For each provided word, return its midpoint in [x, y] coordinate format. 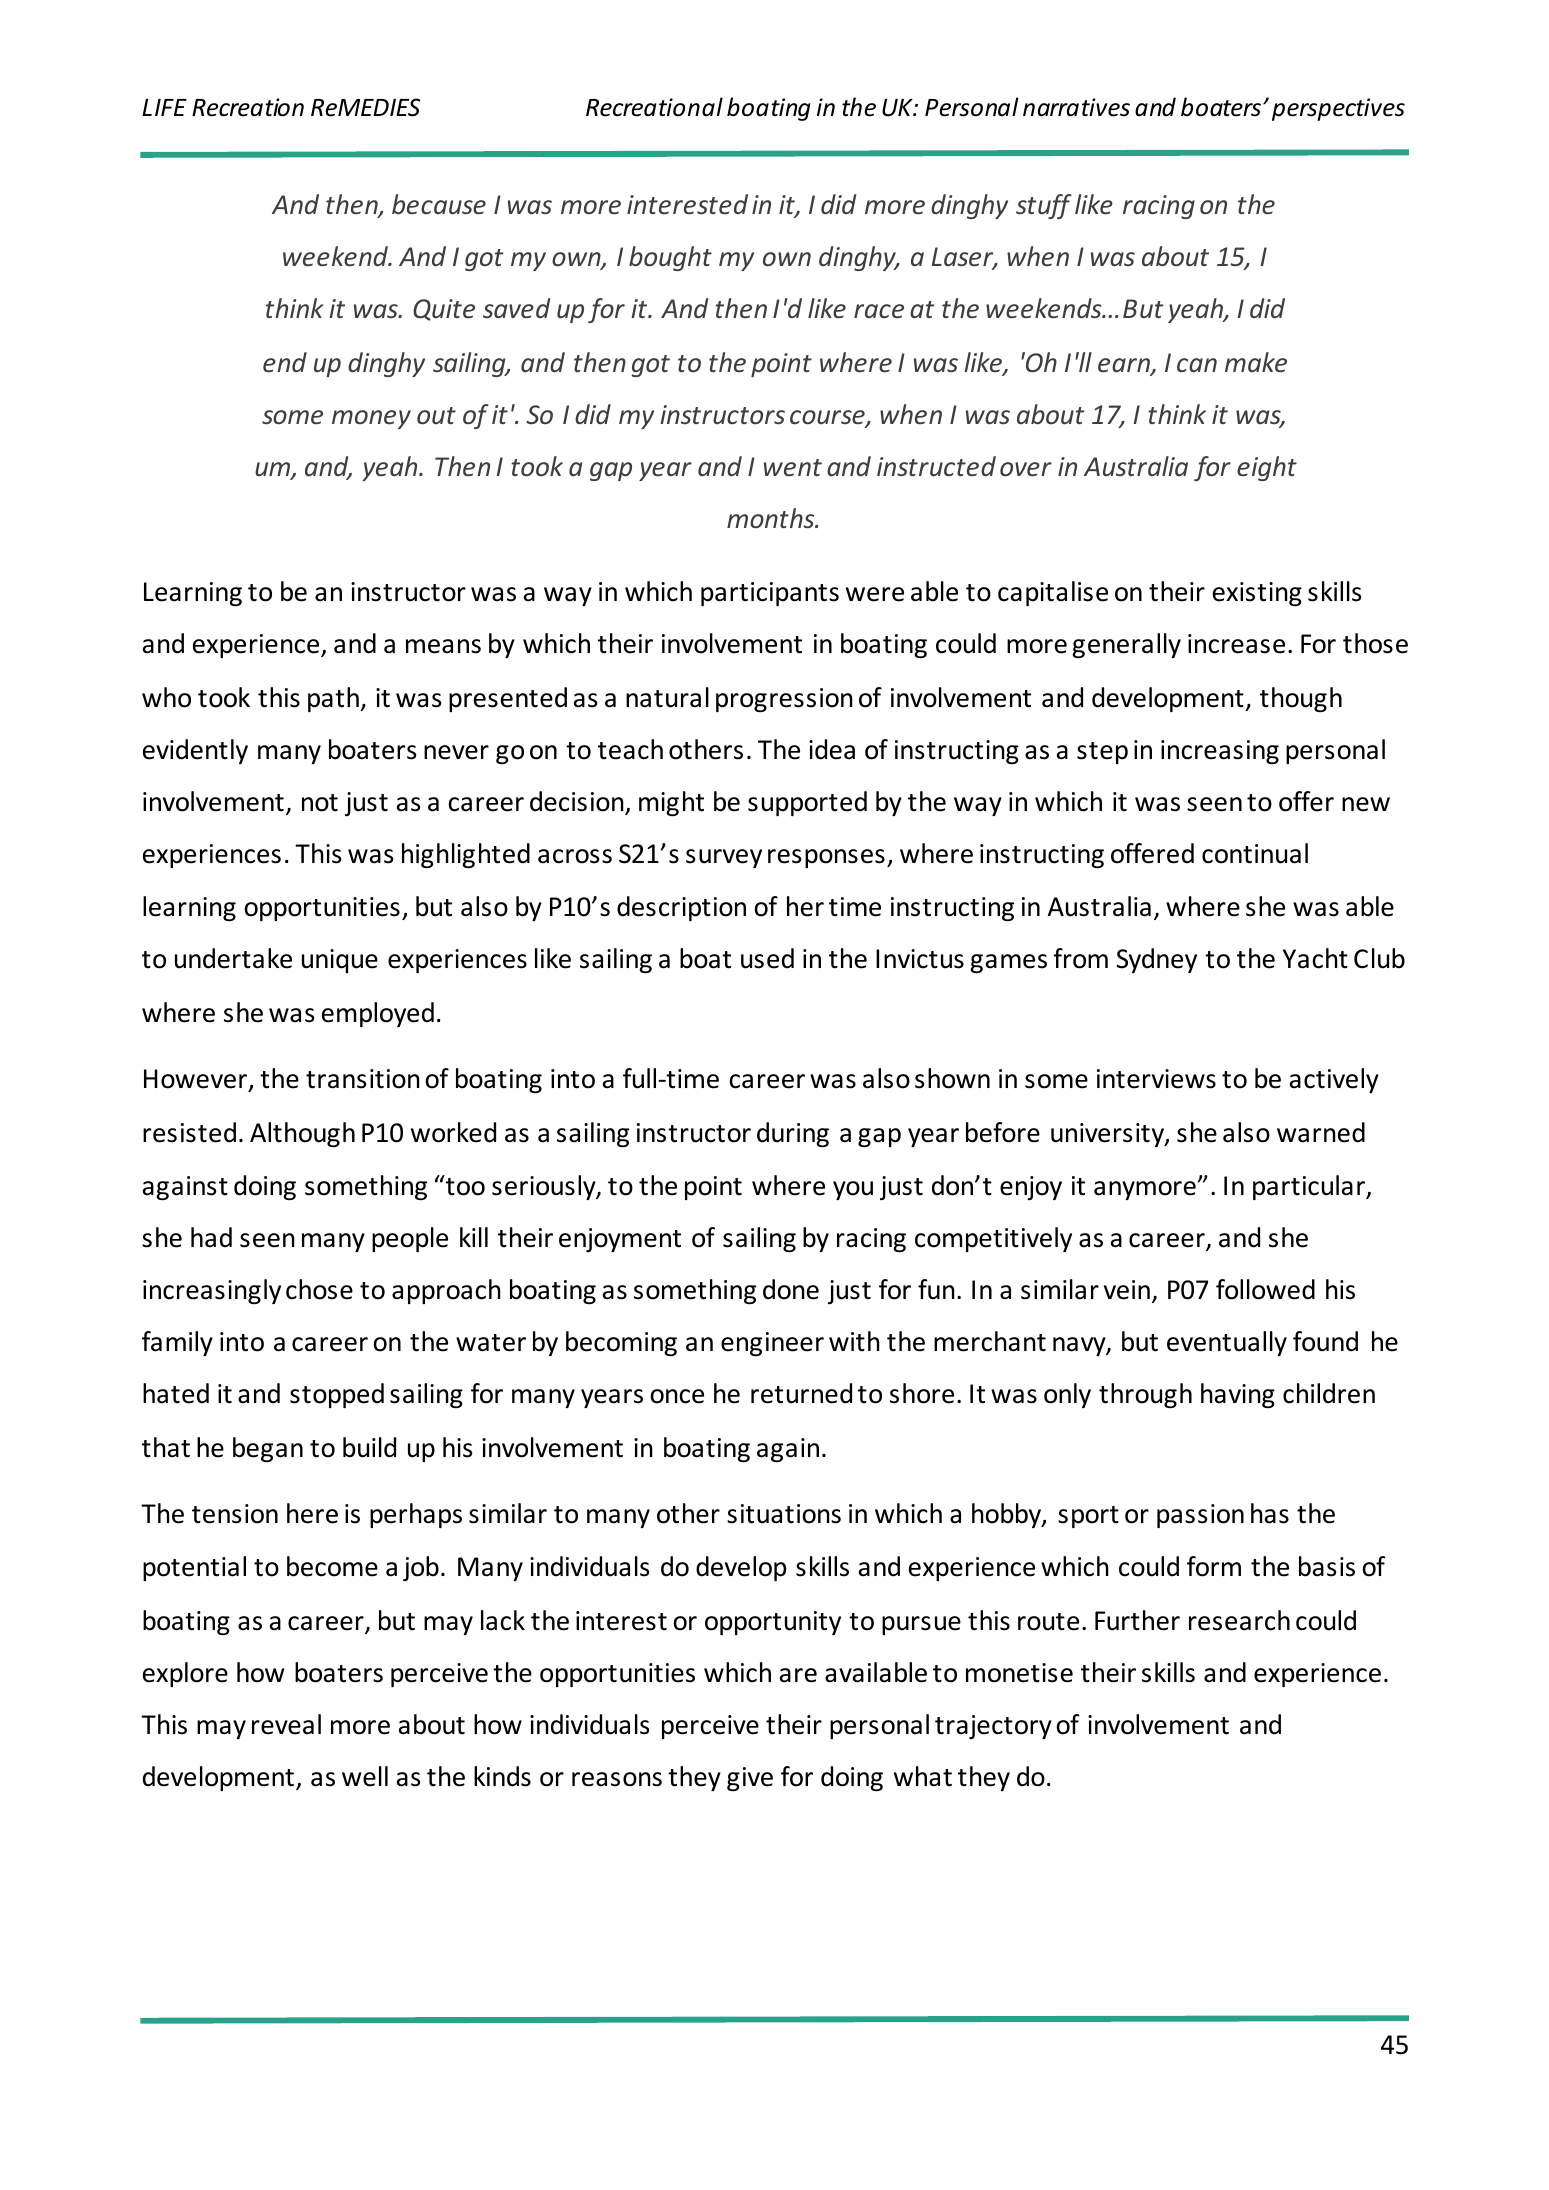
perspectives [1338, 109]
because [439, 204]
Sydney [1156, 960]
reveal [286, 1724]
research [1239, 1620]
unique [340, 961]
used [767, 958]
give [750, 1779]
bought [670, 258]
